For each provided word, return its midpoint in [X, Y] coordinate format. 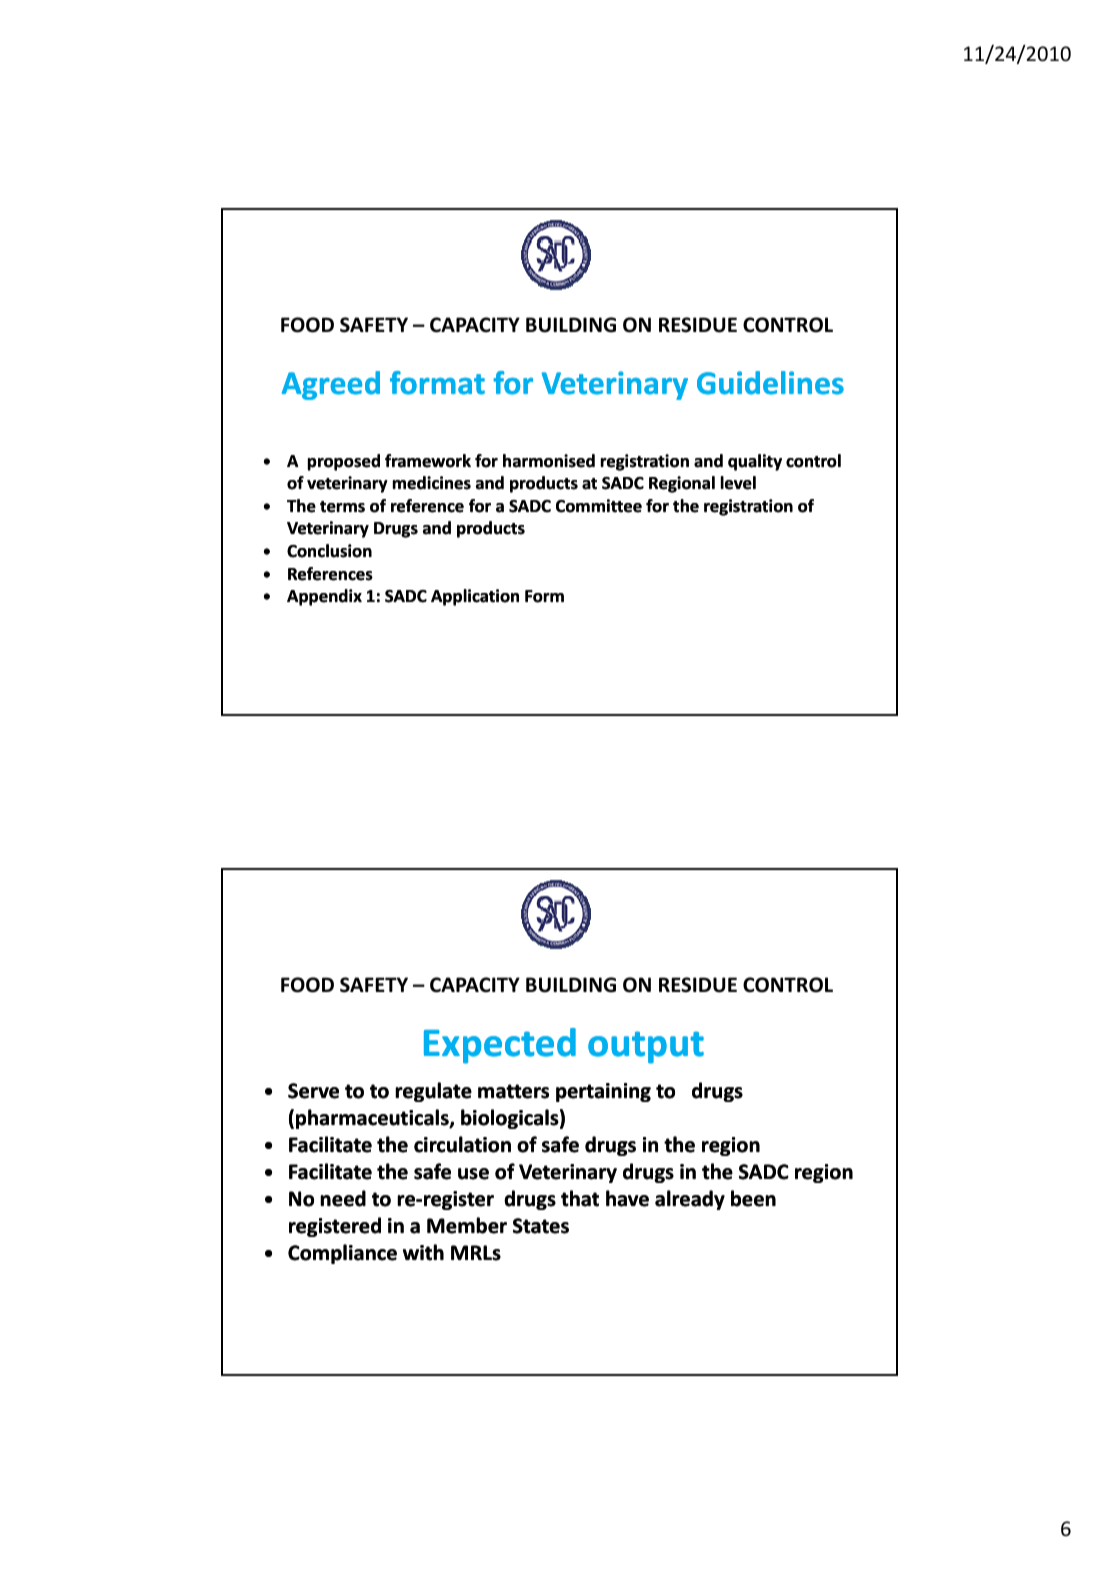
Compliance [342, 1254]
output [646, 1047]
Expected [500, 1046]
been [753, 1198]
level [738, 483]
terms [342, 507]
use [473, 1174]
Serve [313, 1091]
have [627, 1198]
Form [544, 596]
